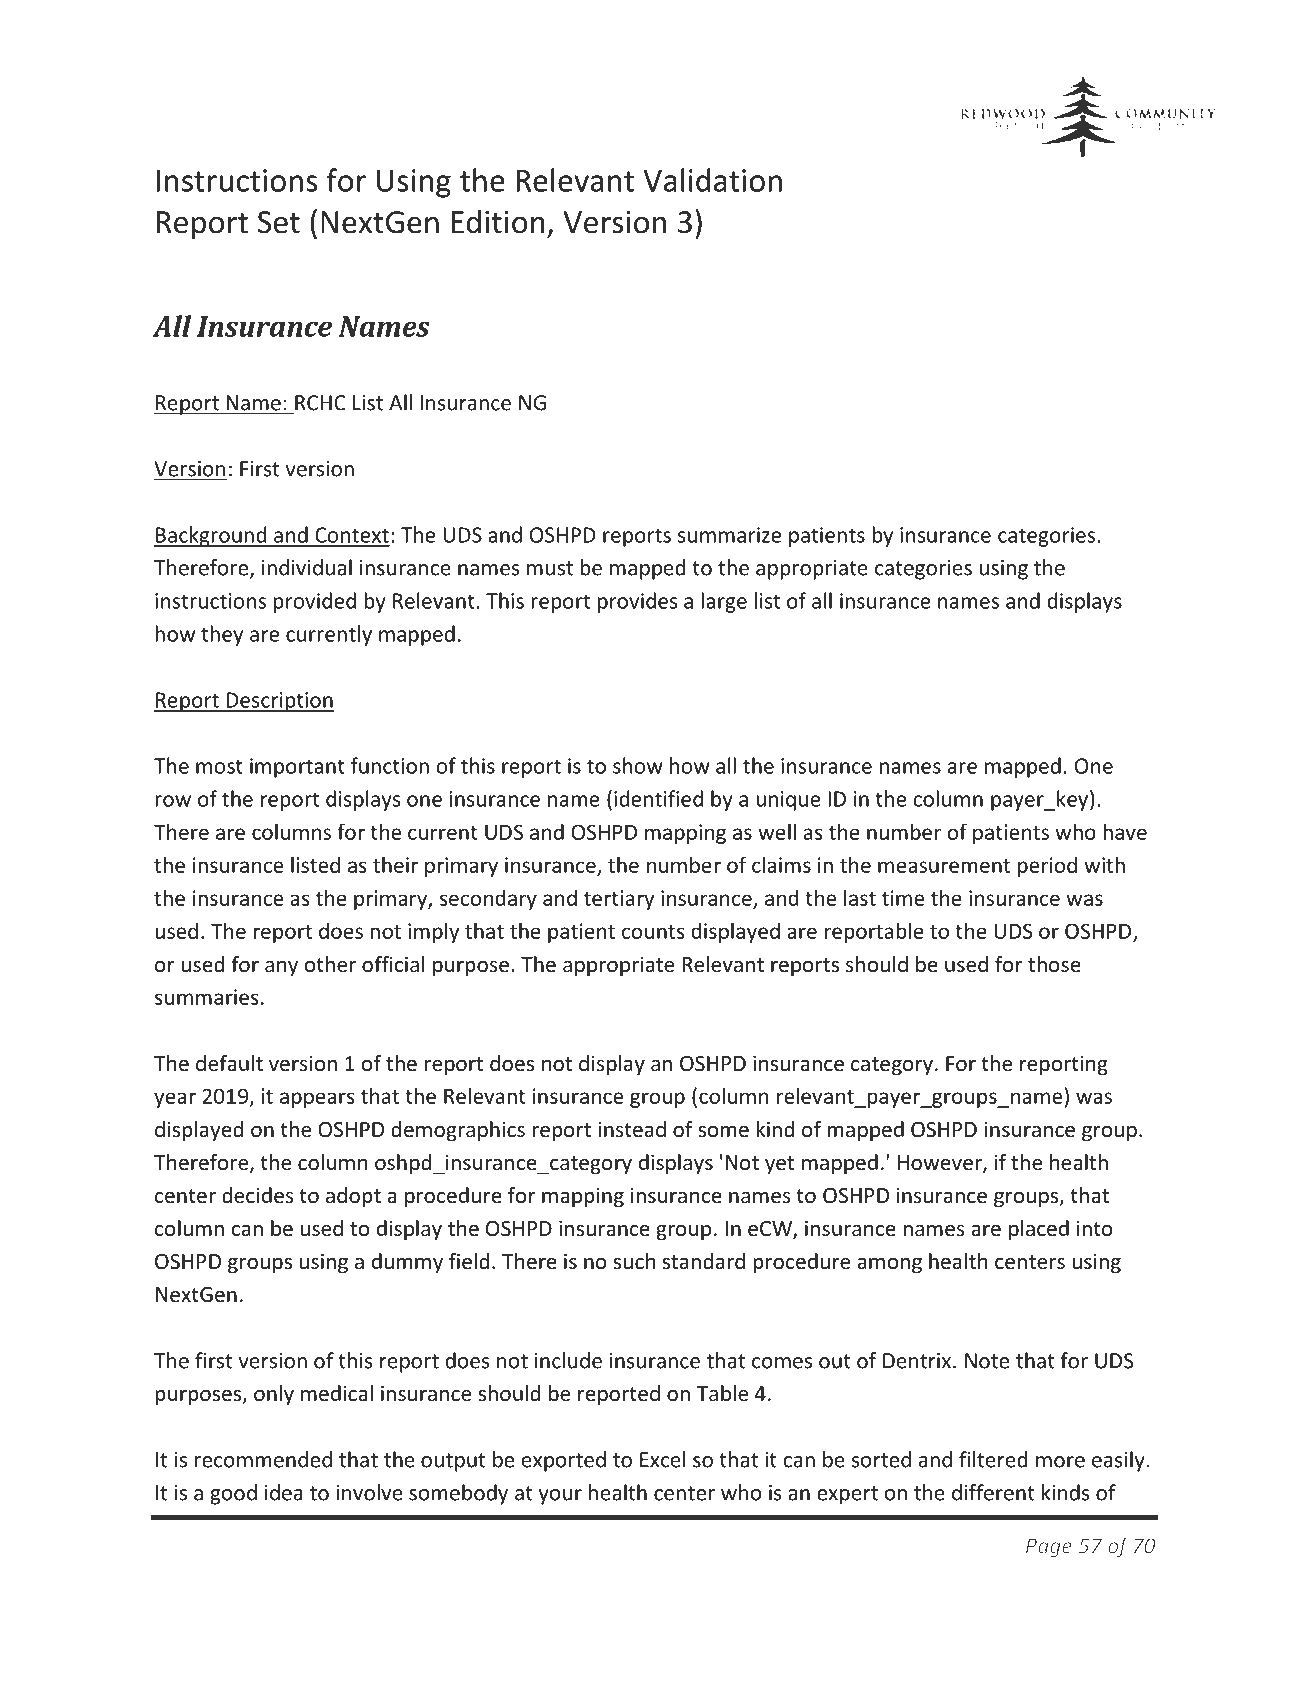 This document has height=1694, width=1309. Describe the element at coordinates (1047, 866) in the document. I see `period` at that location.
